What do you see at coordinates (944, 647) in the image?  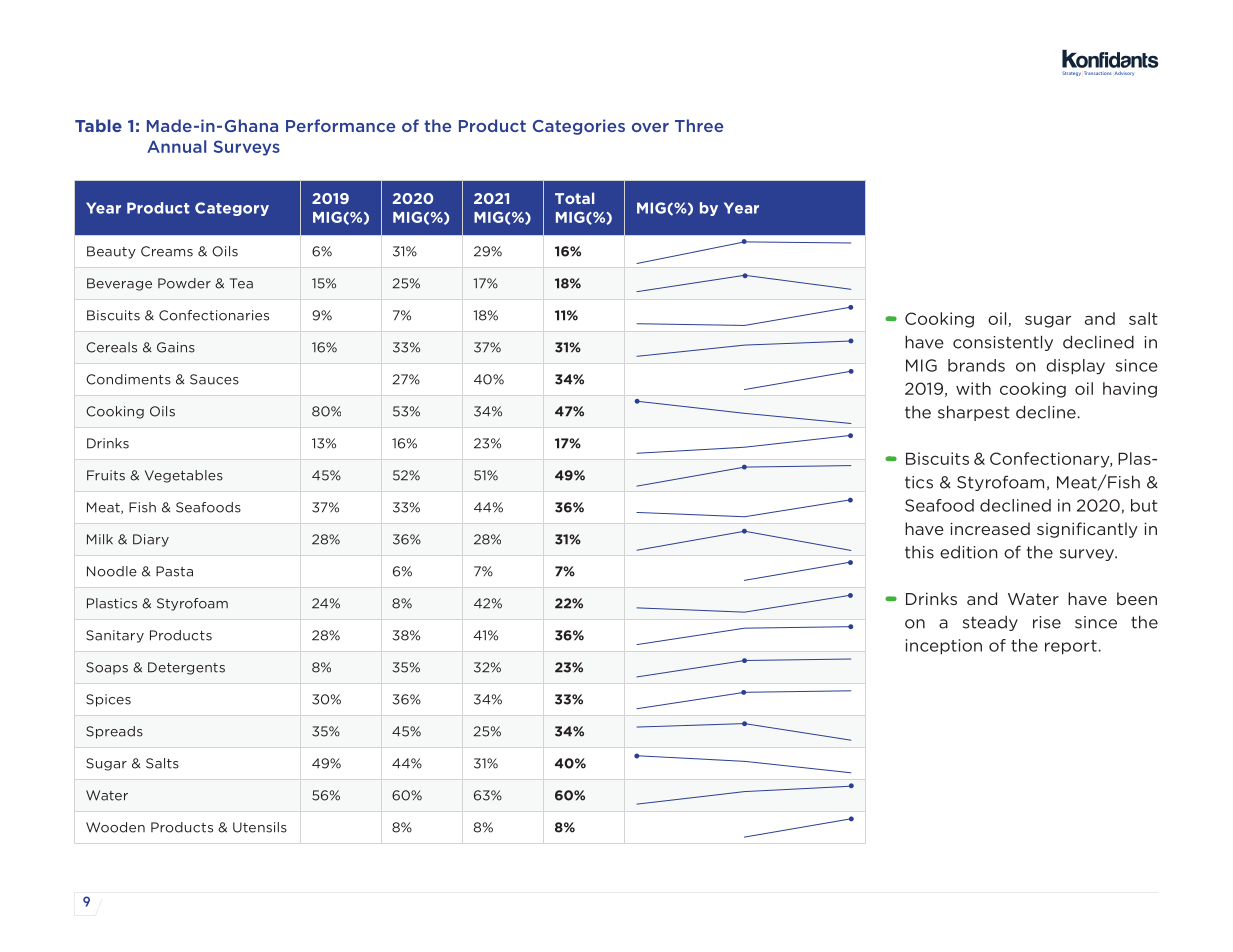 I see `inception` at bounding box center [944, 647].
